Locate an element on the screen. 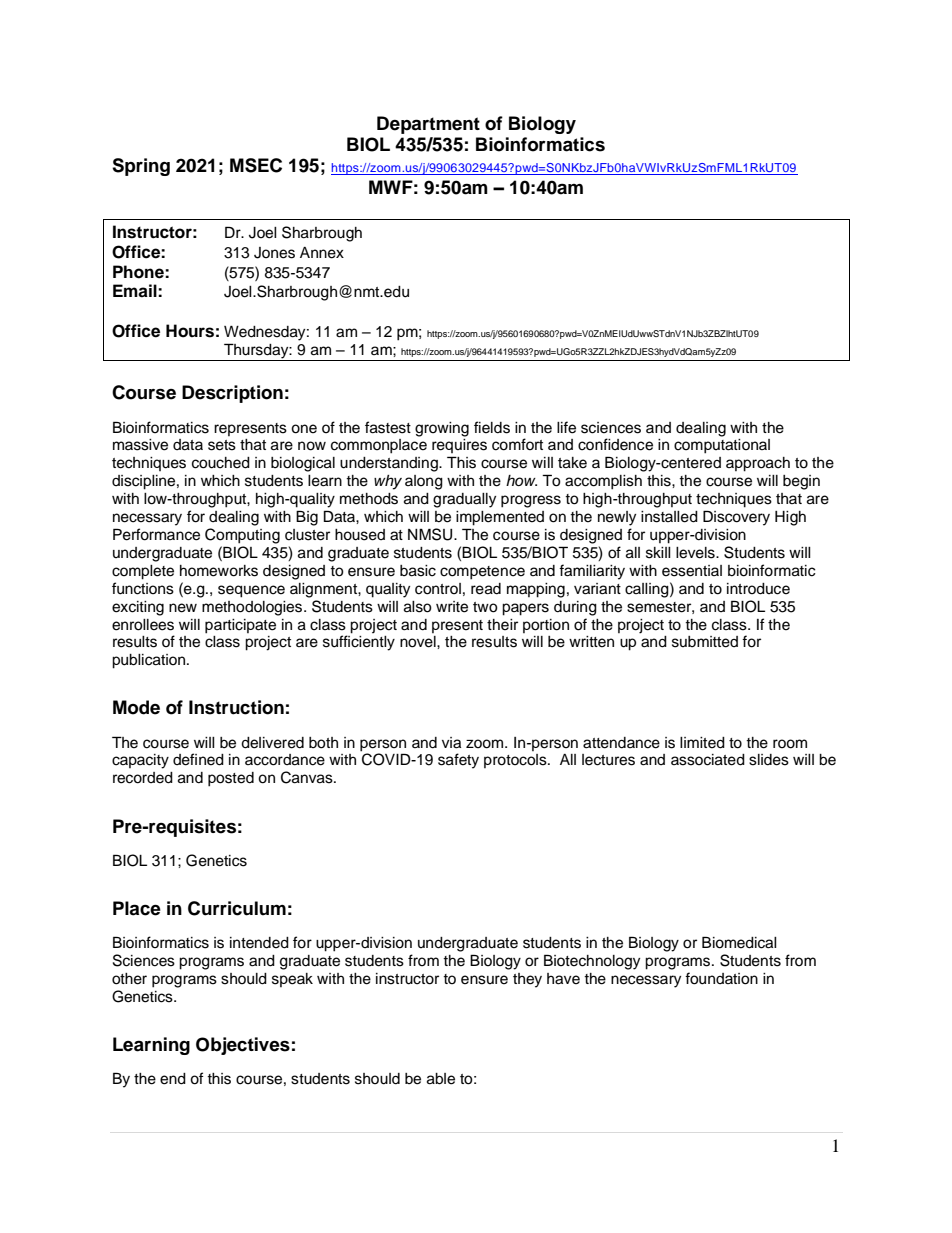  Objectives is located at coordinates (243, 1046).
